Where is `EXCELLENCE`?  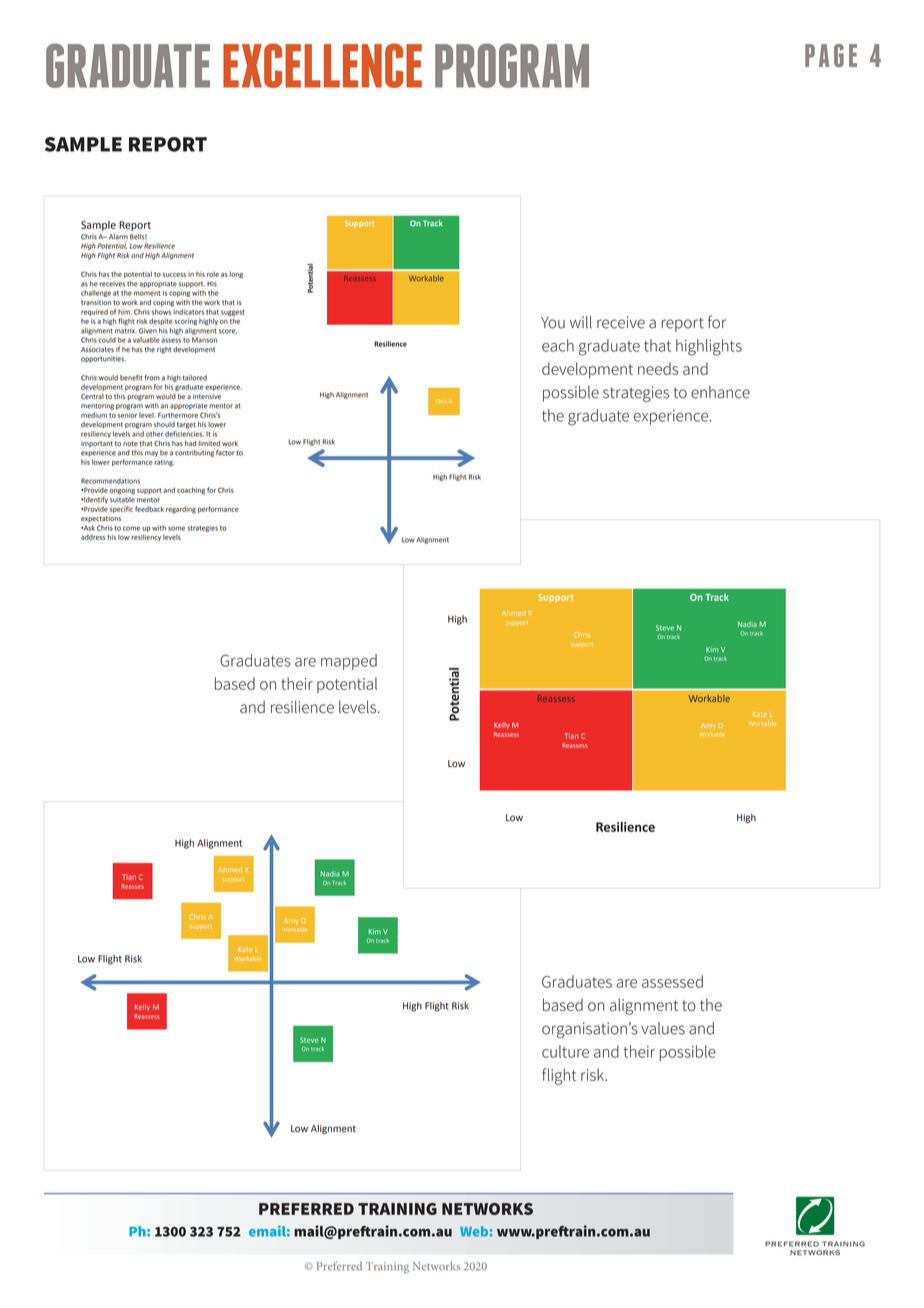
EXCELLENCE is located at coordinates (322, 65).
